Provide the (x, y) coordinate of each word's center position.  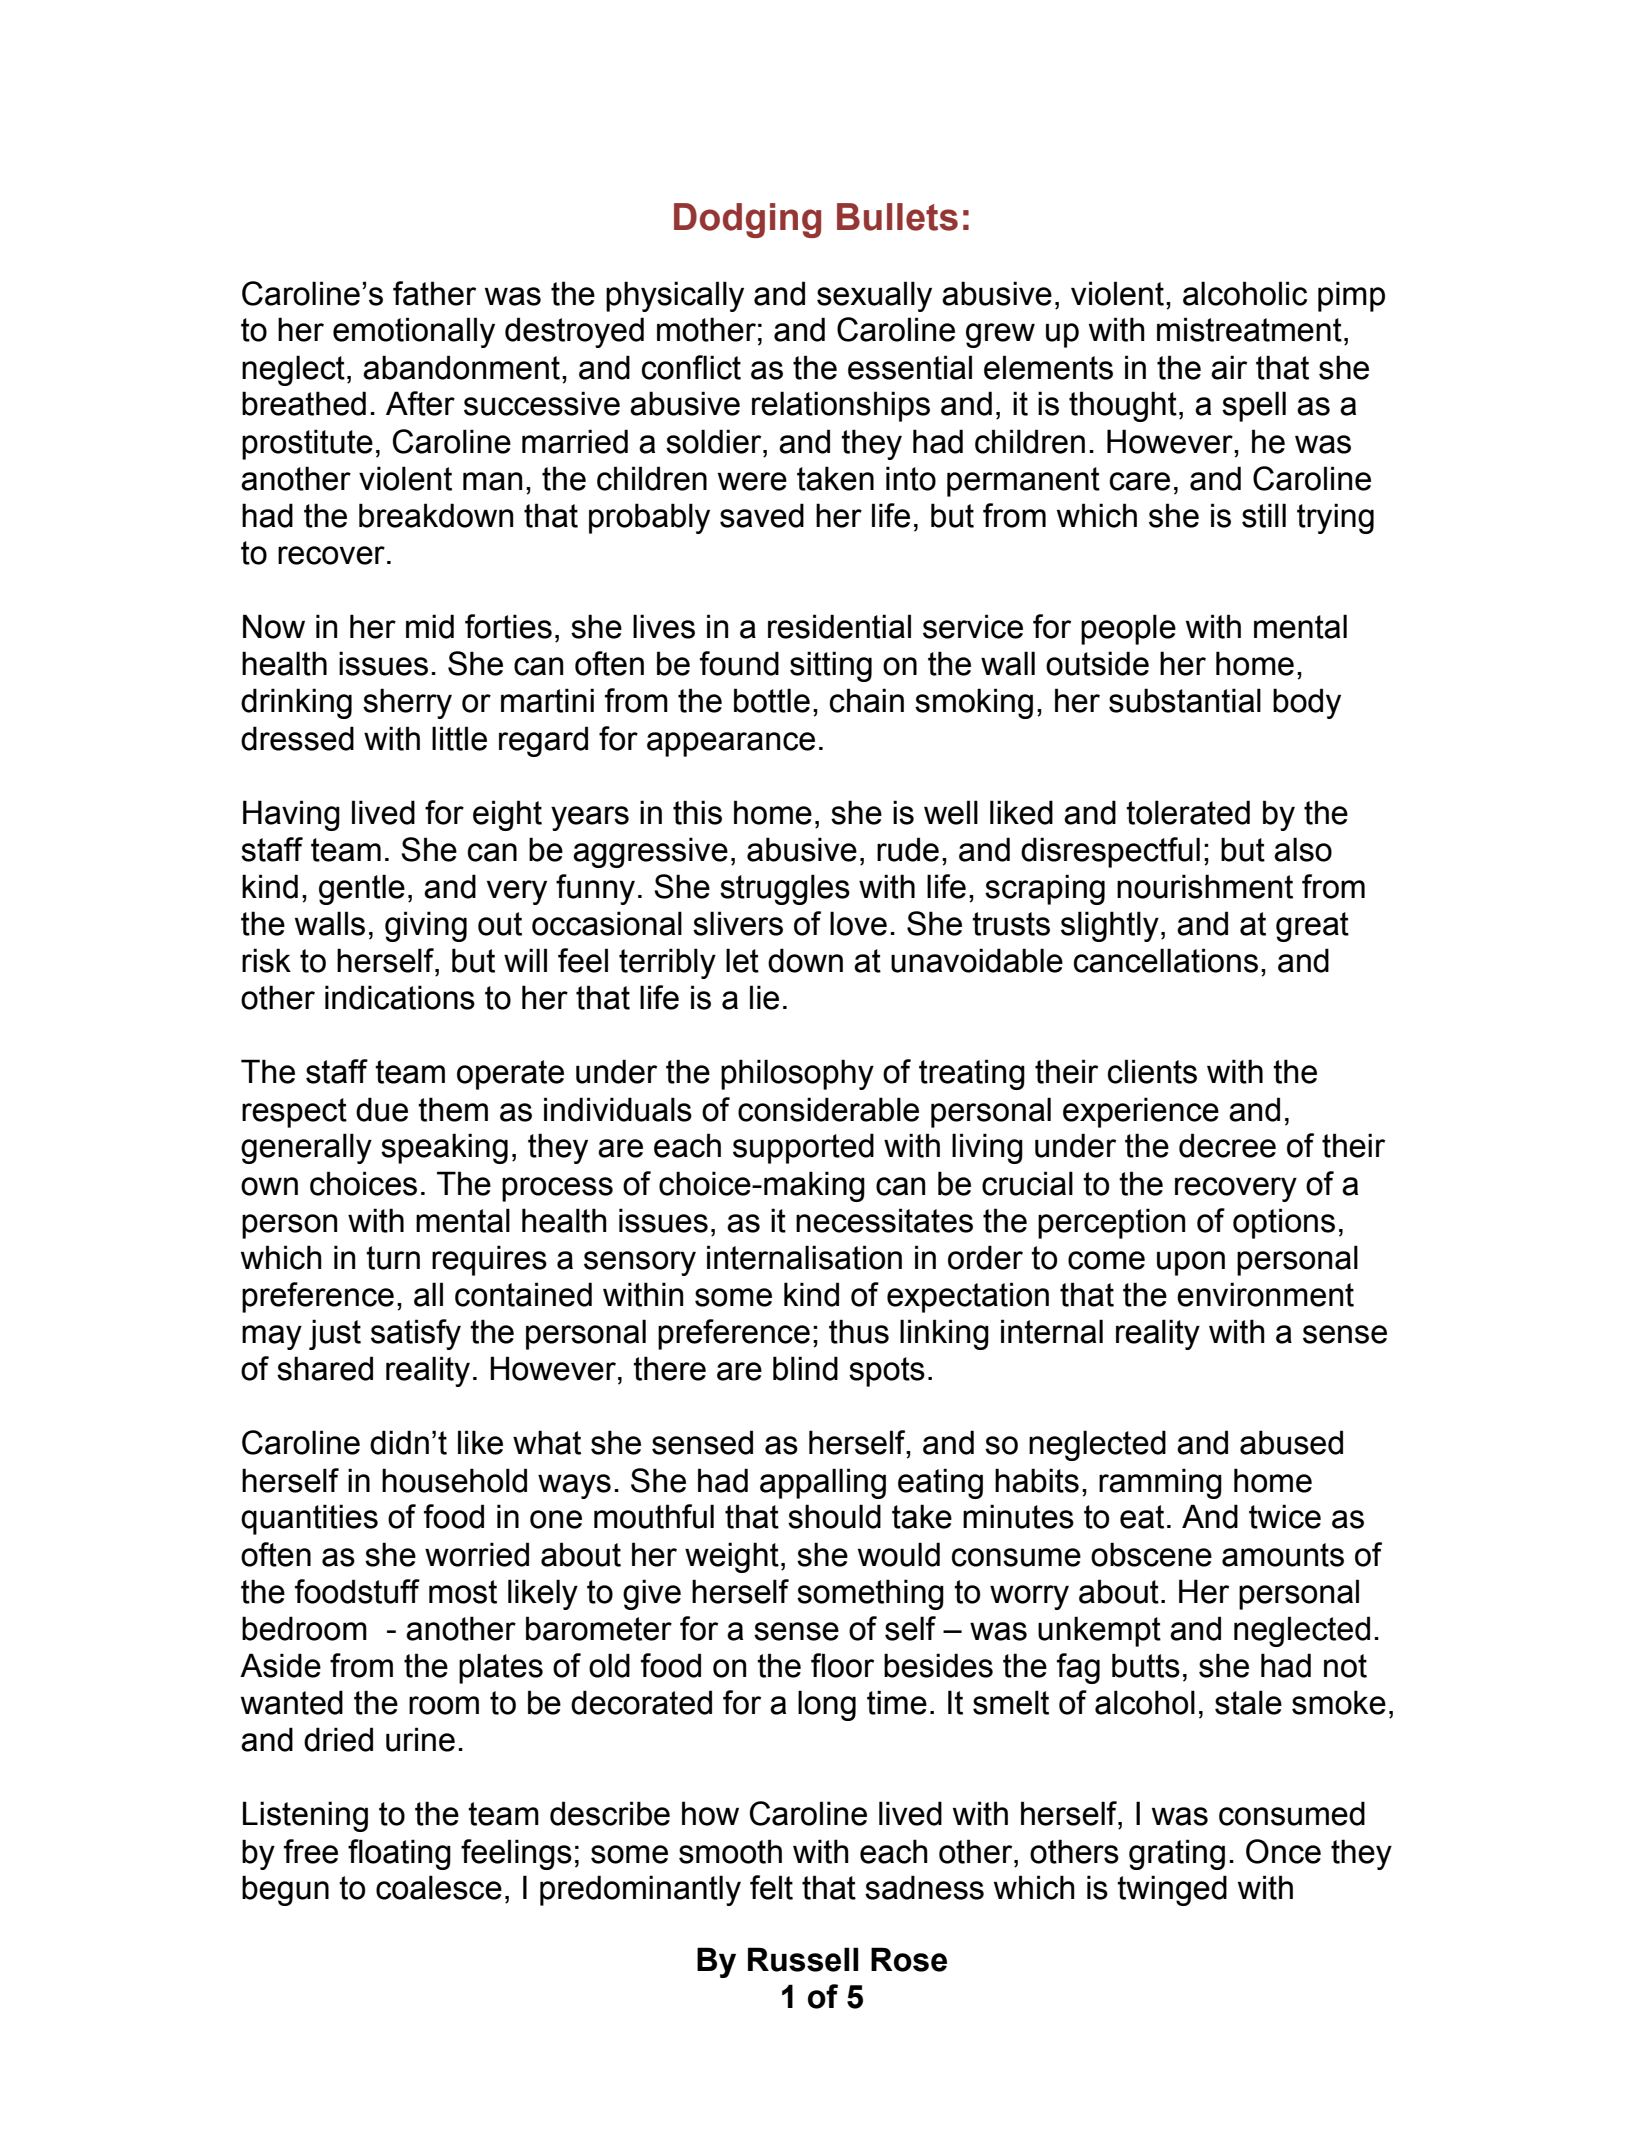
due (382, 1109)
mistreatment (1249, 329)
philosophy (797, 1074)
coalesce (439, 1887)
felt (771, 1887)
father (434, 293)
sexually (874, 296)
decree (1227, 1145)
